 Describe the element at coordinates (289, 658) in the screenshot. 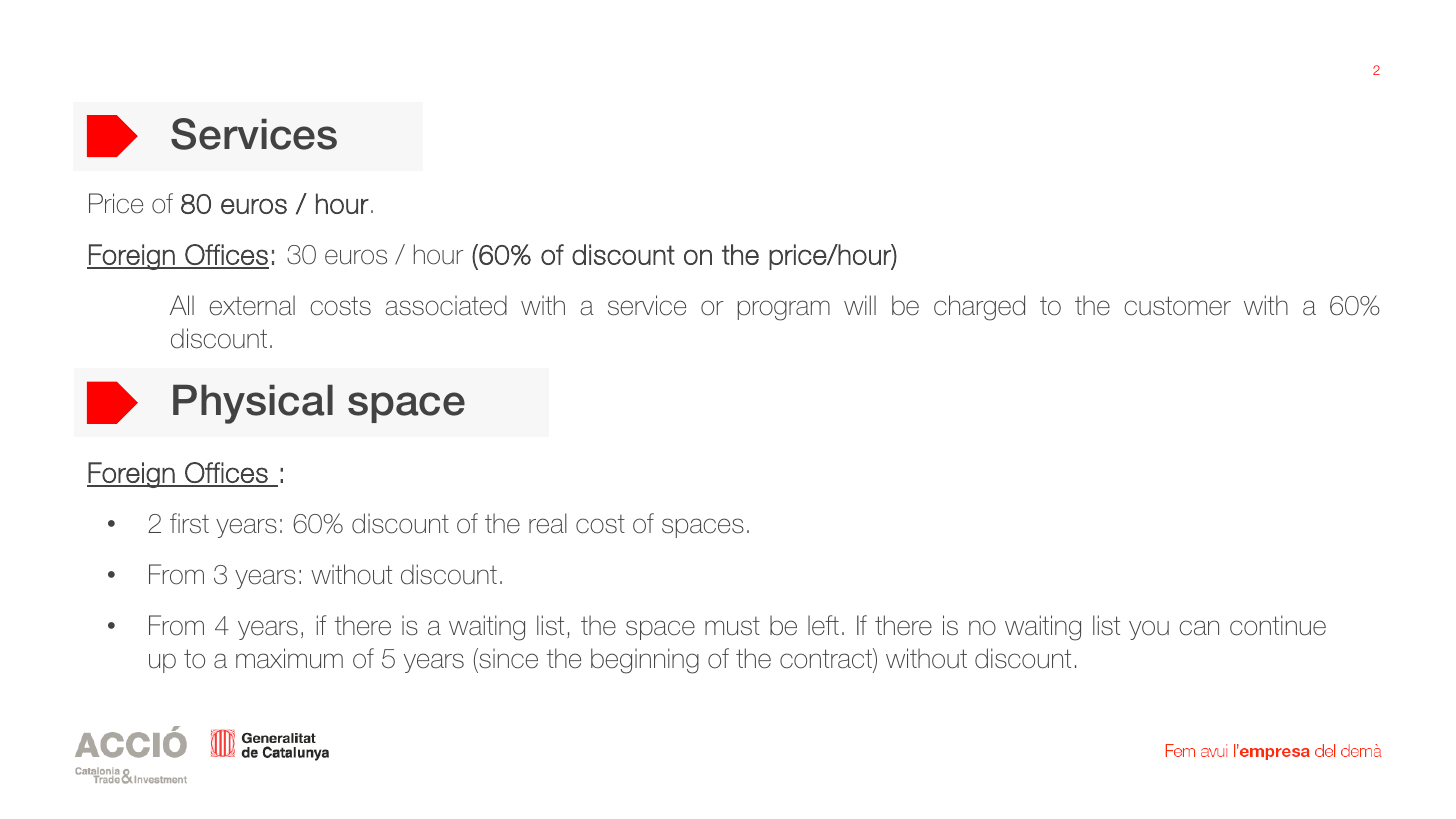

I see `maximum` at that location.
